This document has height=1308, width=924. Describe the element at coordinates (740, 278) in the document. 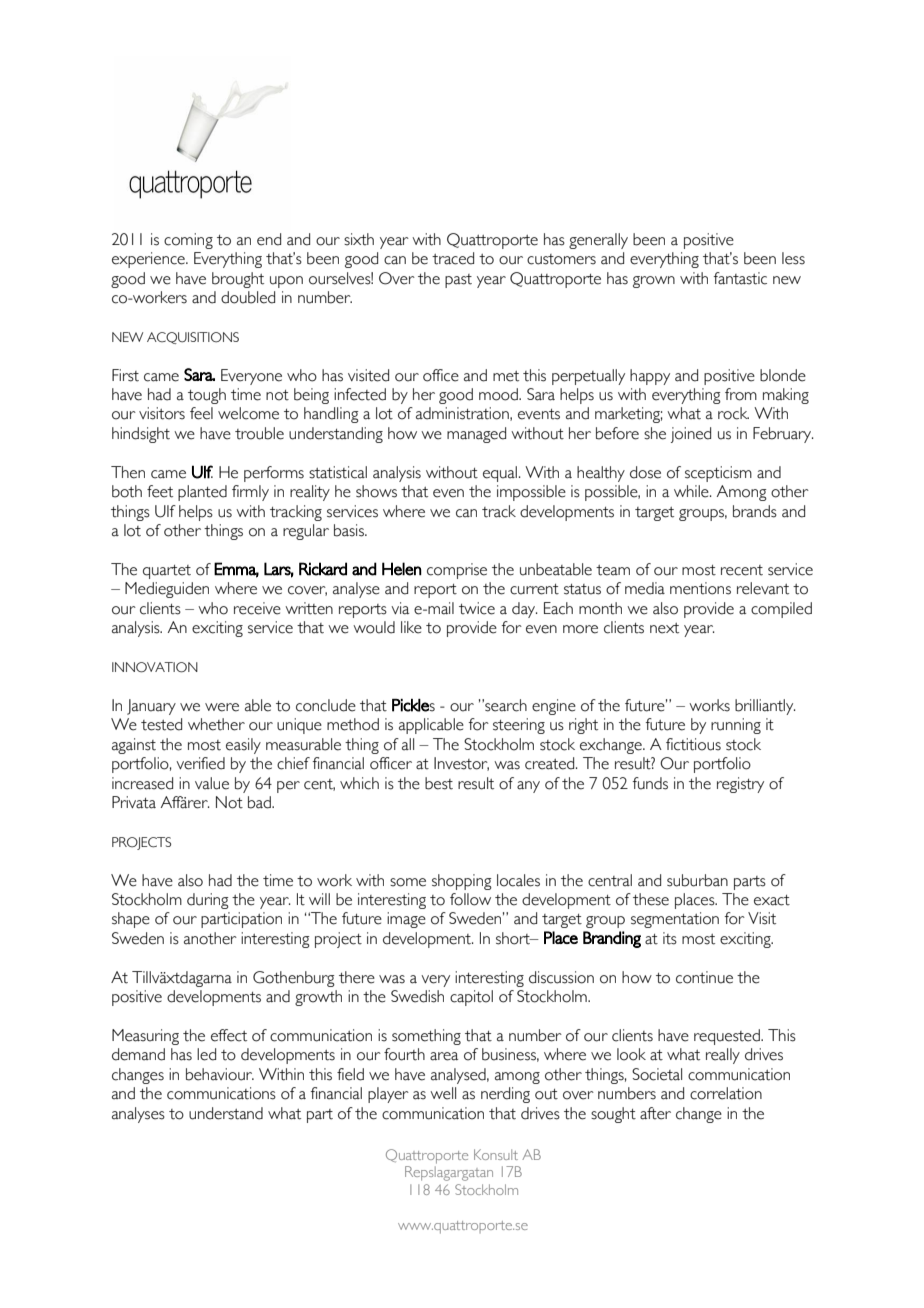

I see `fantastic` at that location.
